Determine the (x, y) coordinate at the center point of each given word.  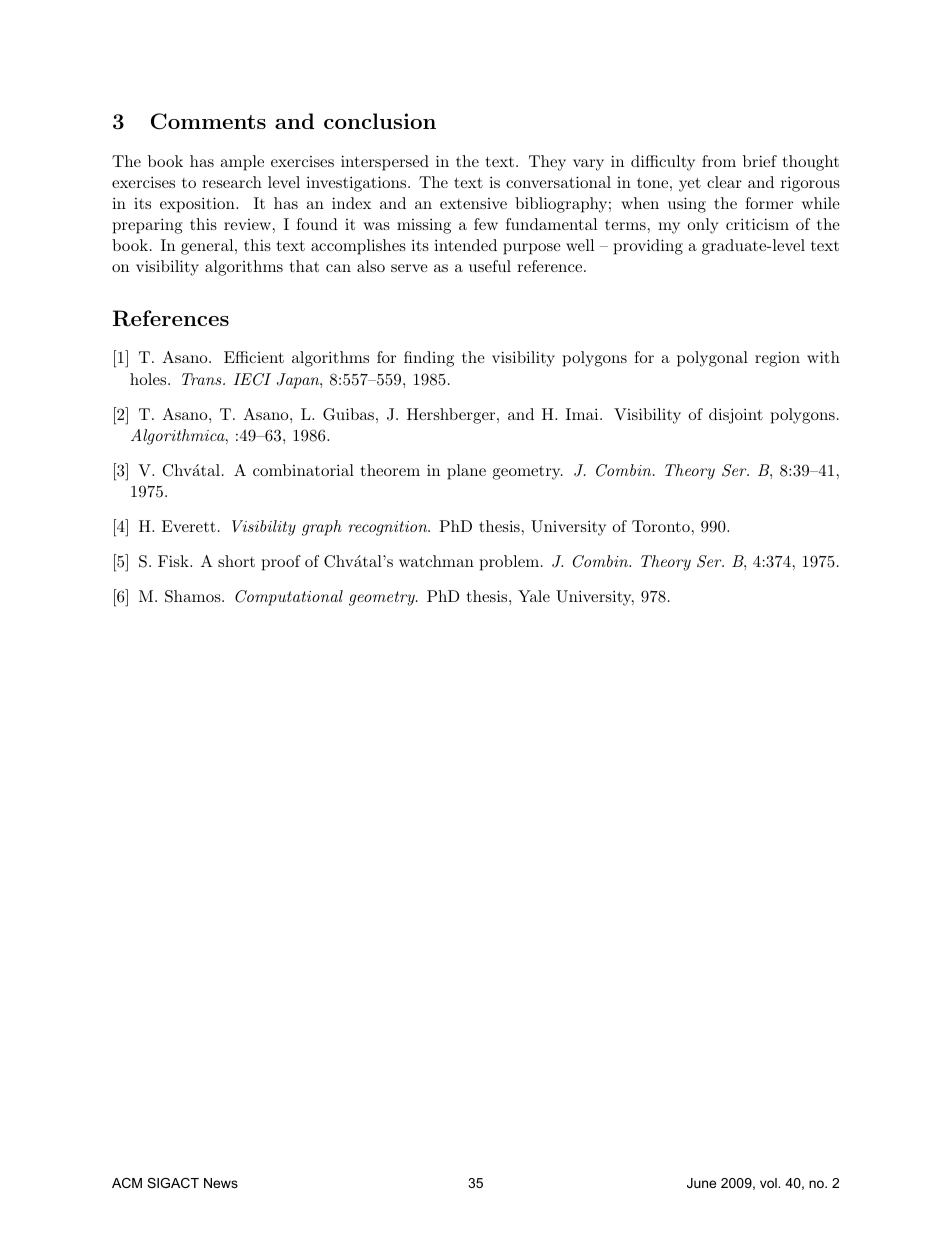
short (236, 561)
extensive (473, 203)
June (701, 1183)
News (221, 1183)
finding (429, 359)
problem (509, 563)
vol (769, 1183)
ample (242, 163)
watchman (436, 561)
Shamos (194, 596)
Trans (203, 379)
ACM (127, 1183)
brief (760, 161)
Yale (534, 596)
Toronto (661, 526)
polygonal (712, 359)
